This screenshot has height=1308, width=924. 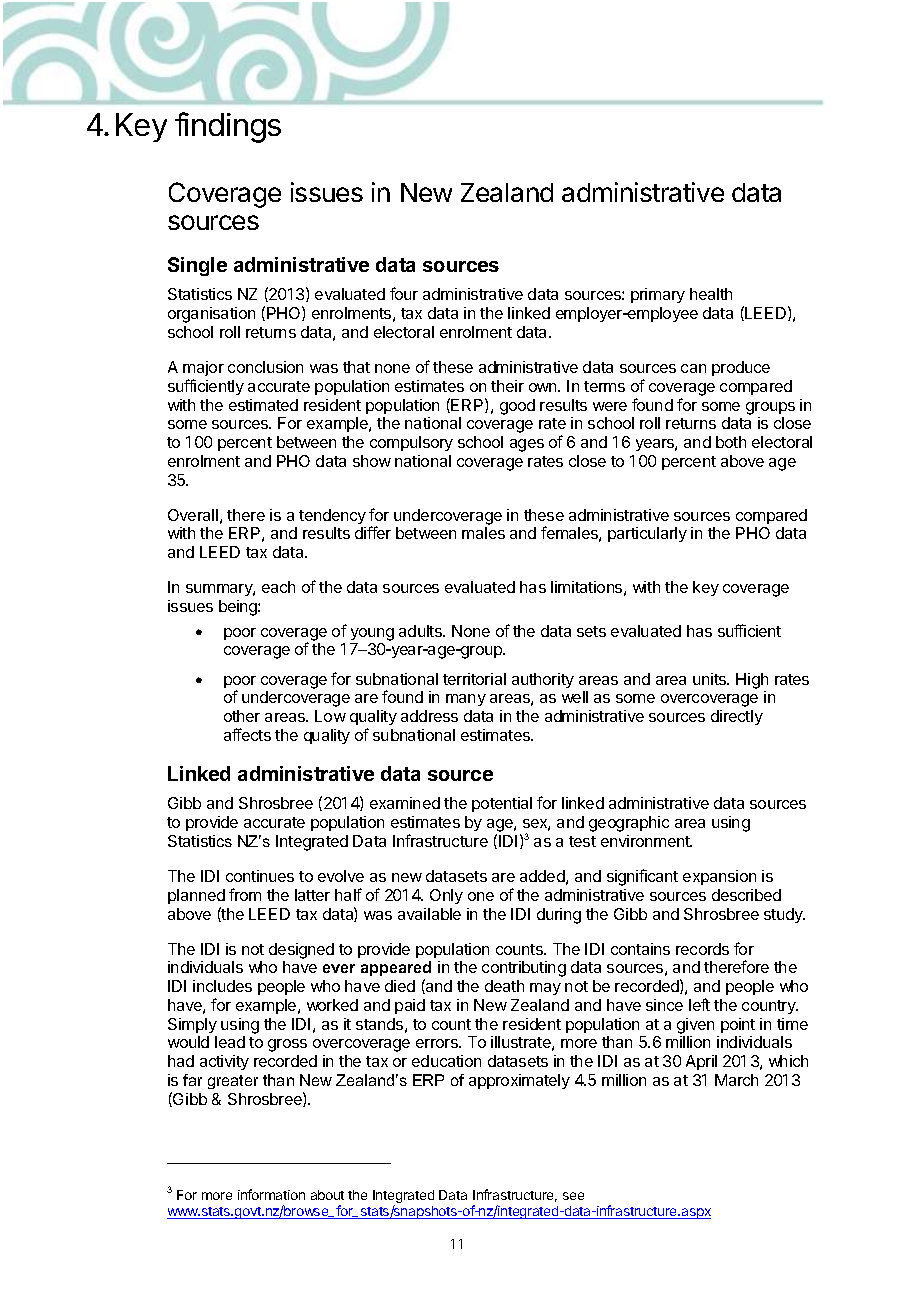 I want to click on potential, so click(x=502, y=804).
